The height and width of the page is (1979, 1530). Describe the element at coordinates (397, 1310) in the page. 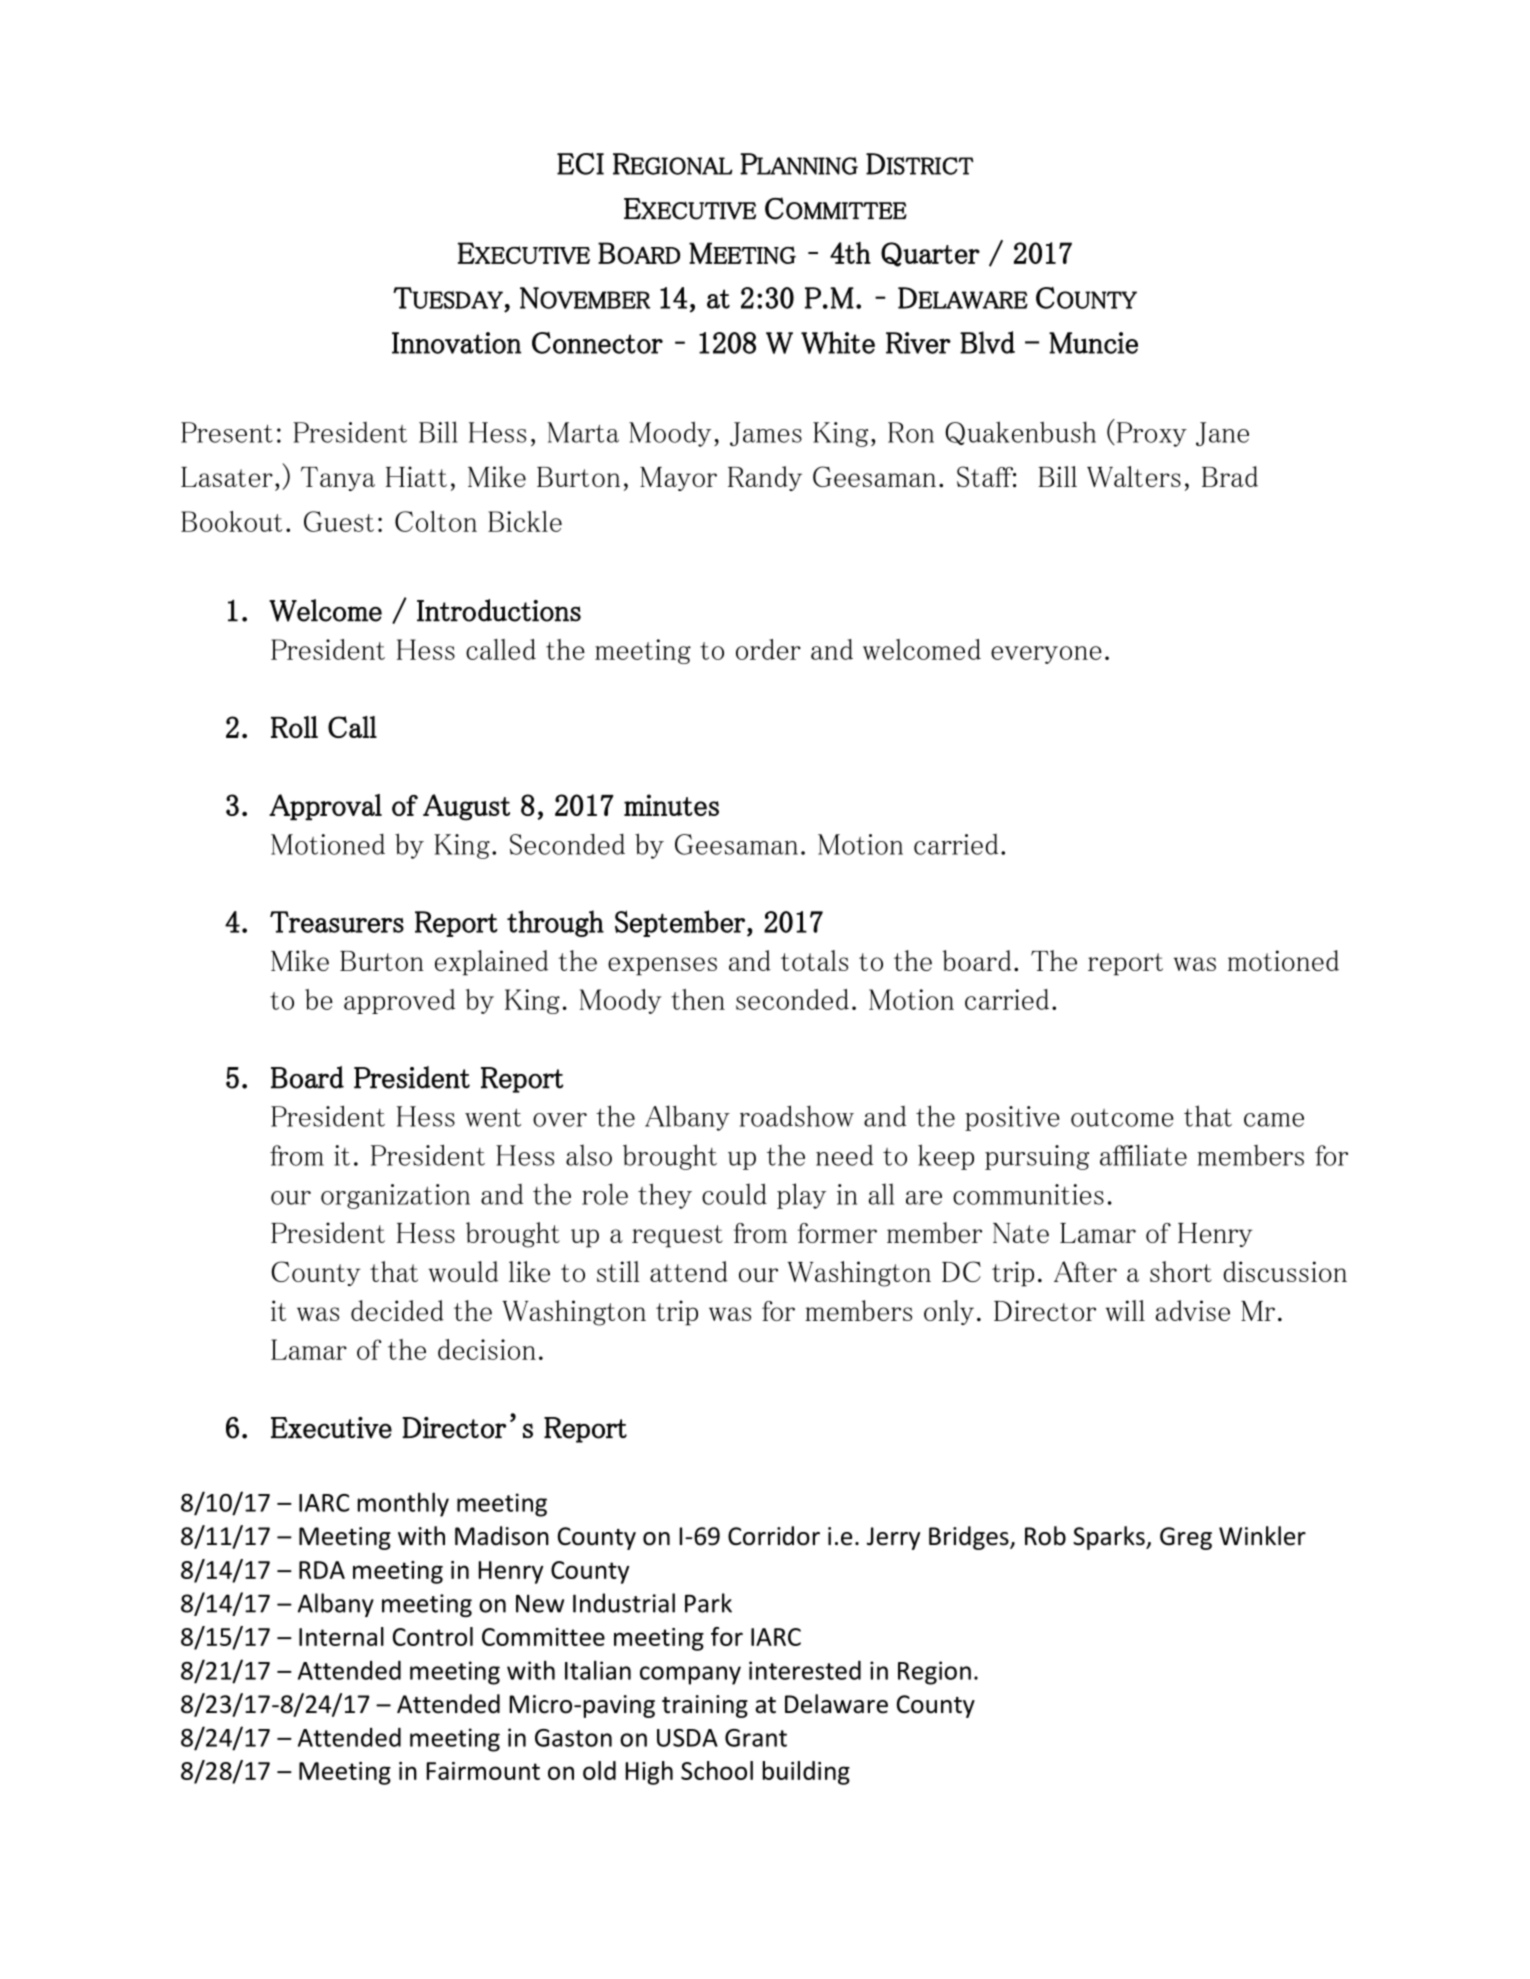

I see `decided` at that location.
